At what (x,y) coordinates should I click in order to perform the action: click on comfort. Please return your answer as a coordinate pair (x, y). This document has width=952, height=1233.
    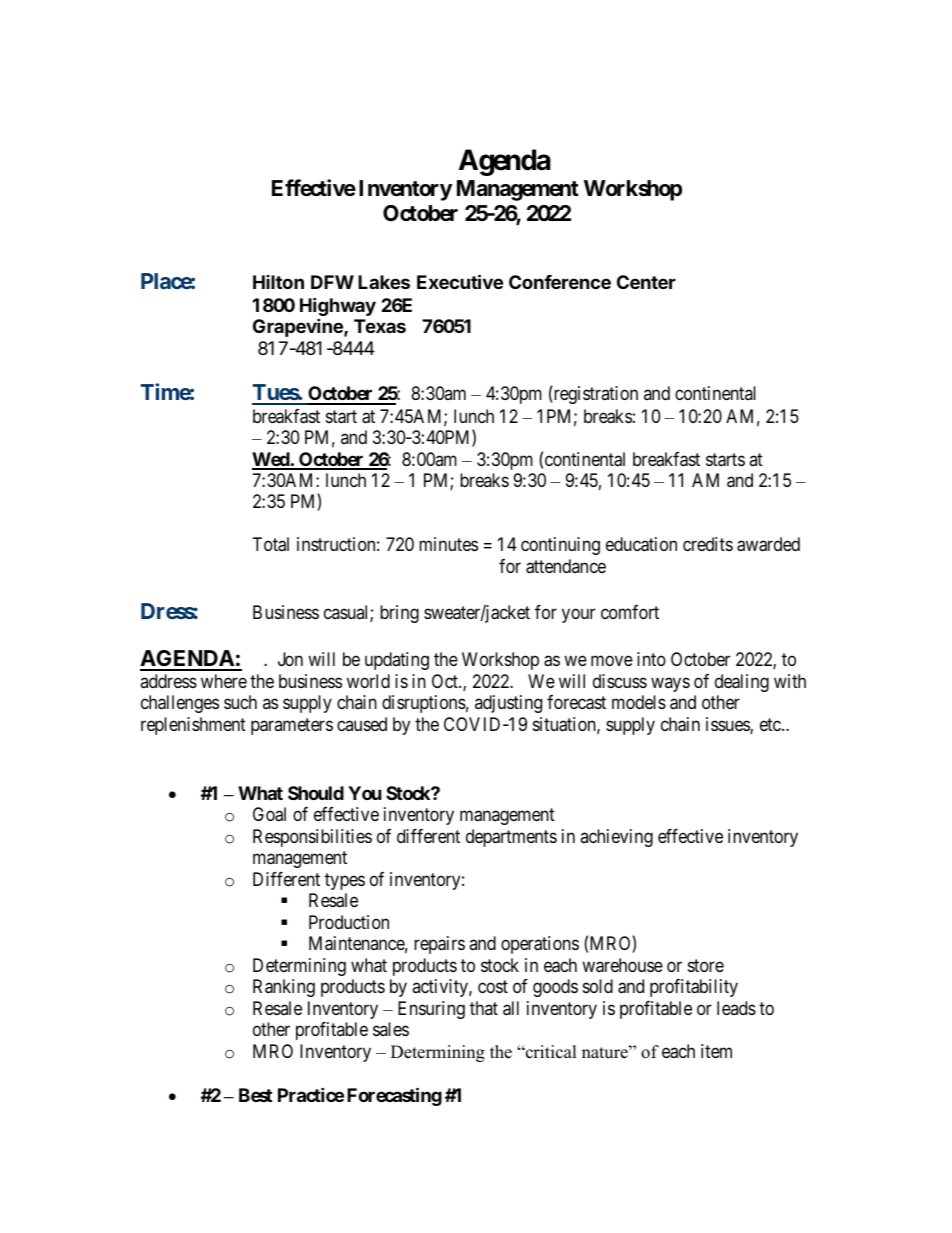
    Looking at the image, I should click on (630, 612).
